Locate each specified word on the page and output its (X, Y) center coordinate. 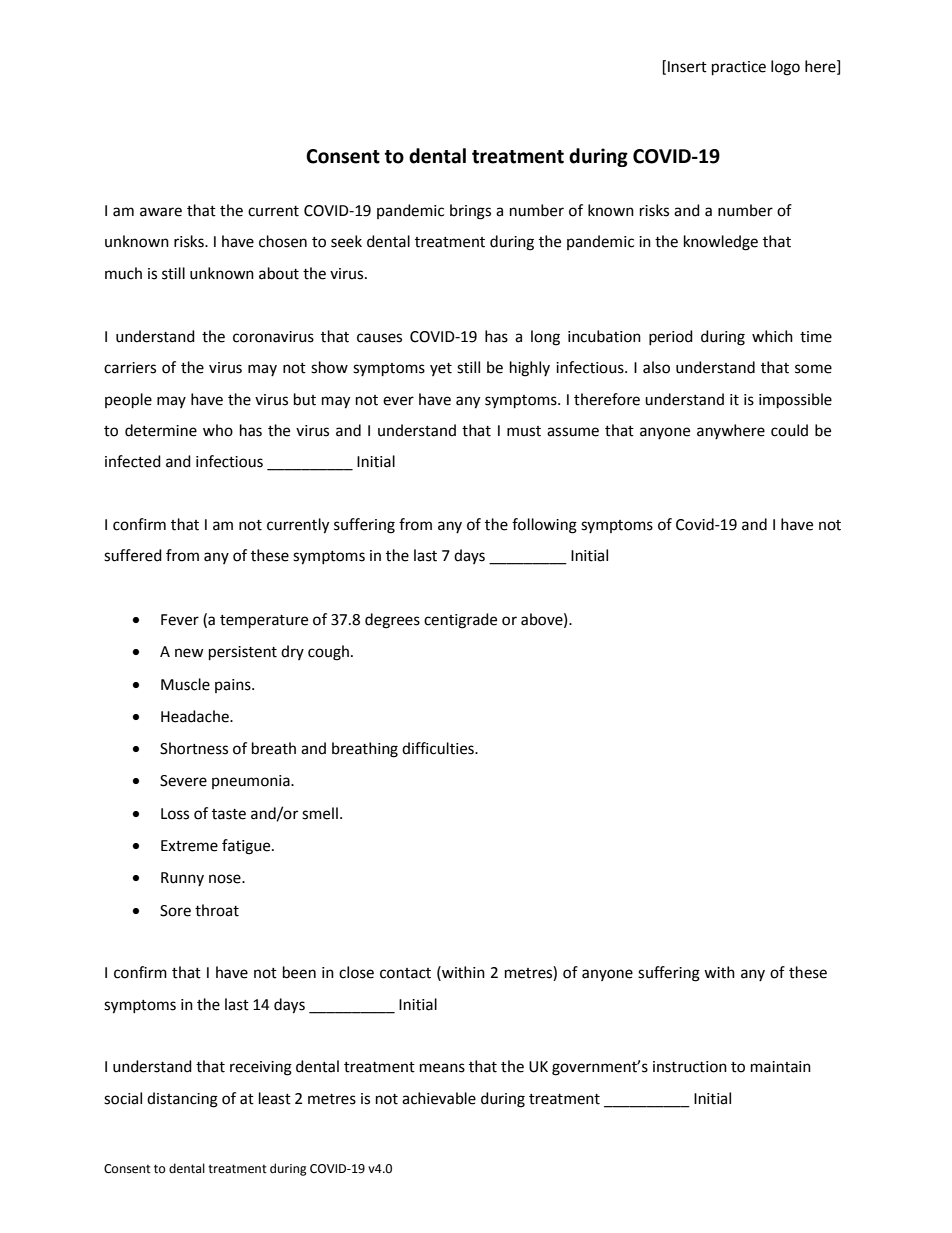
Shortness (194, 748)
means (442, 1068)
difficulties (439, 748)
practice (739, 68)
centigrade (460, 621)
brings (470, 212)
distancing (182, 1100)
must (524, 431)
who (218, 430)
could (789, 430)
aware (161, 212)
